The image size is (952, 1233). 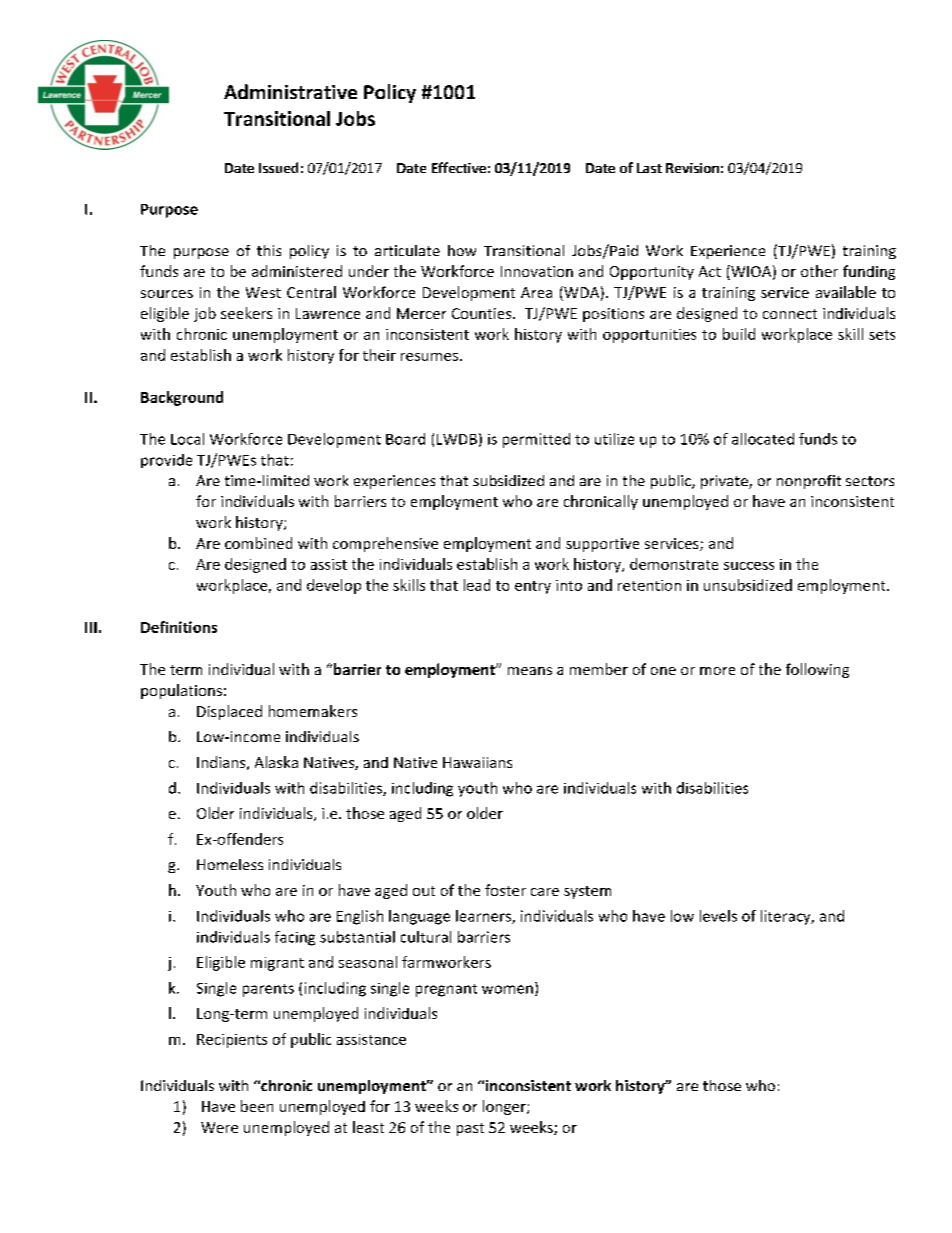 What do you see at coordinates (692, 168) in the screenshot?
I see `Revision` at bounding box center [692, 168].
